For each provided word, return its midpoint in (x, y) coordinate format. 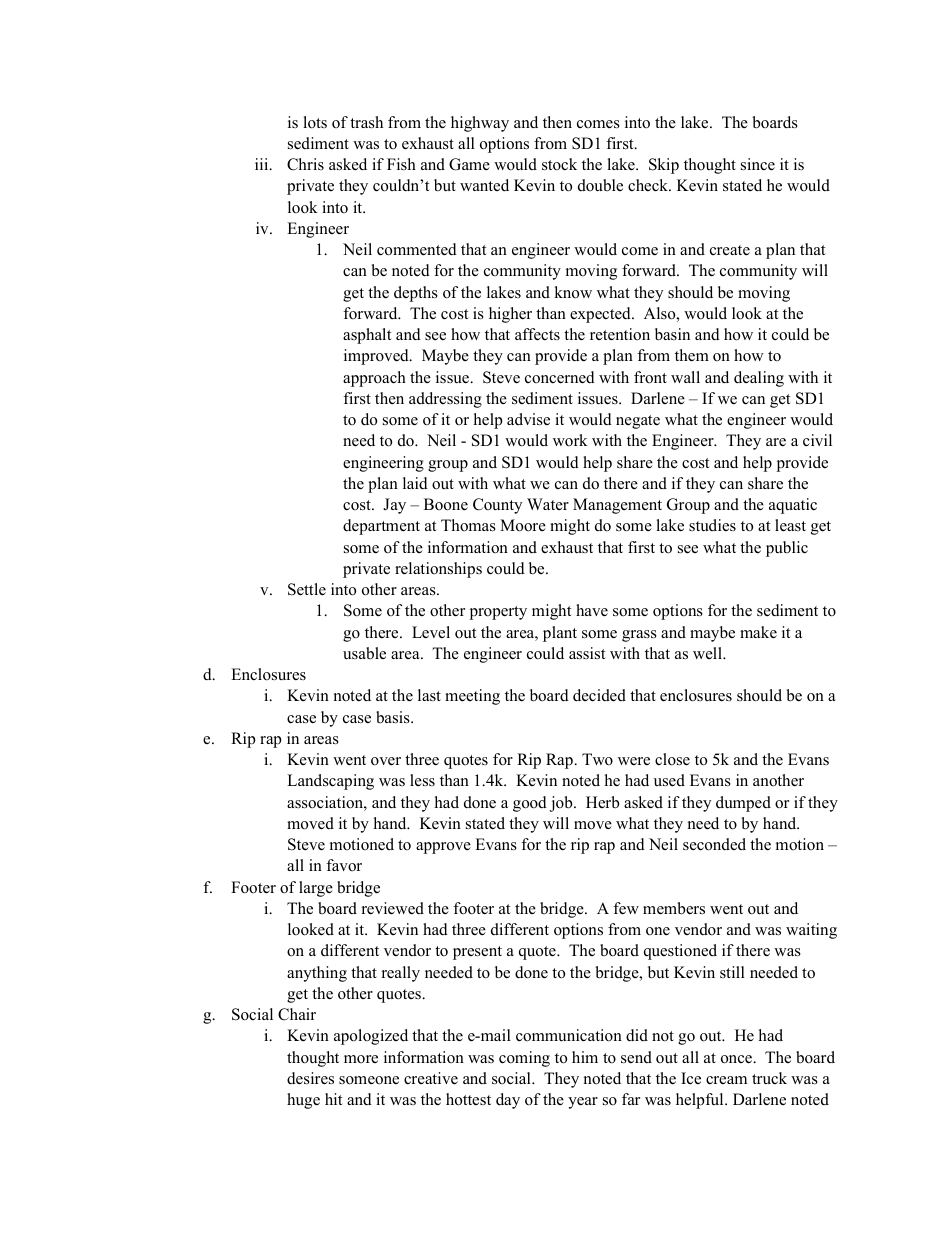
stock (559, 164)
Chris (305, 164)
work (570, 440)
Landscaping (330, 782)
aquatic (793, 506)
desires (310, 1078)
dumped (743, 804)
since (758, 164)
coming (524, 1059)
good (530, 804)
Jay (394, 506)
